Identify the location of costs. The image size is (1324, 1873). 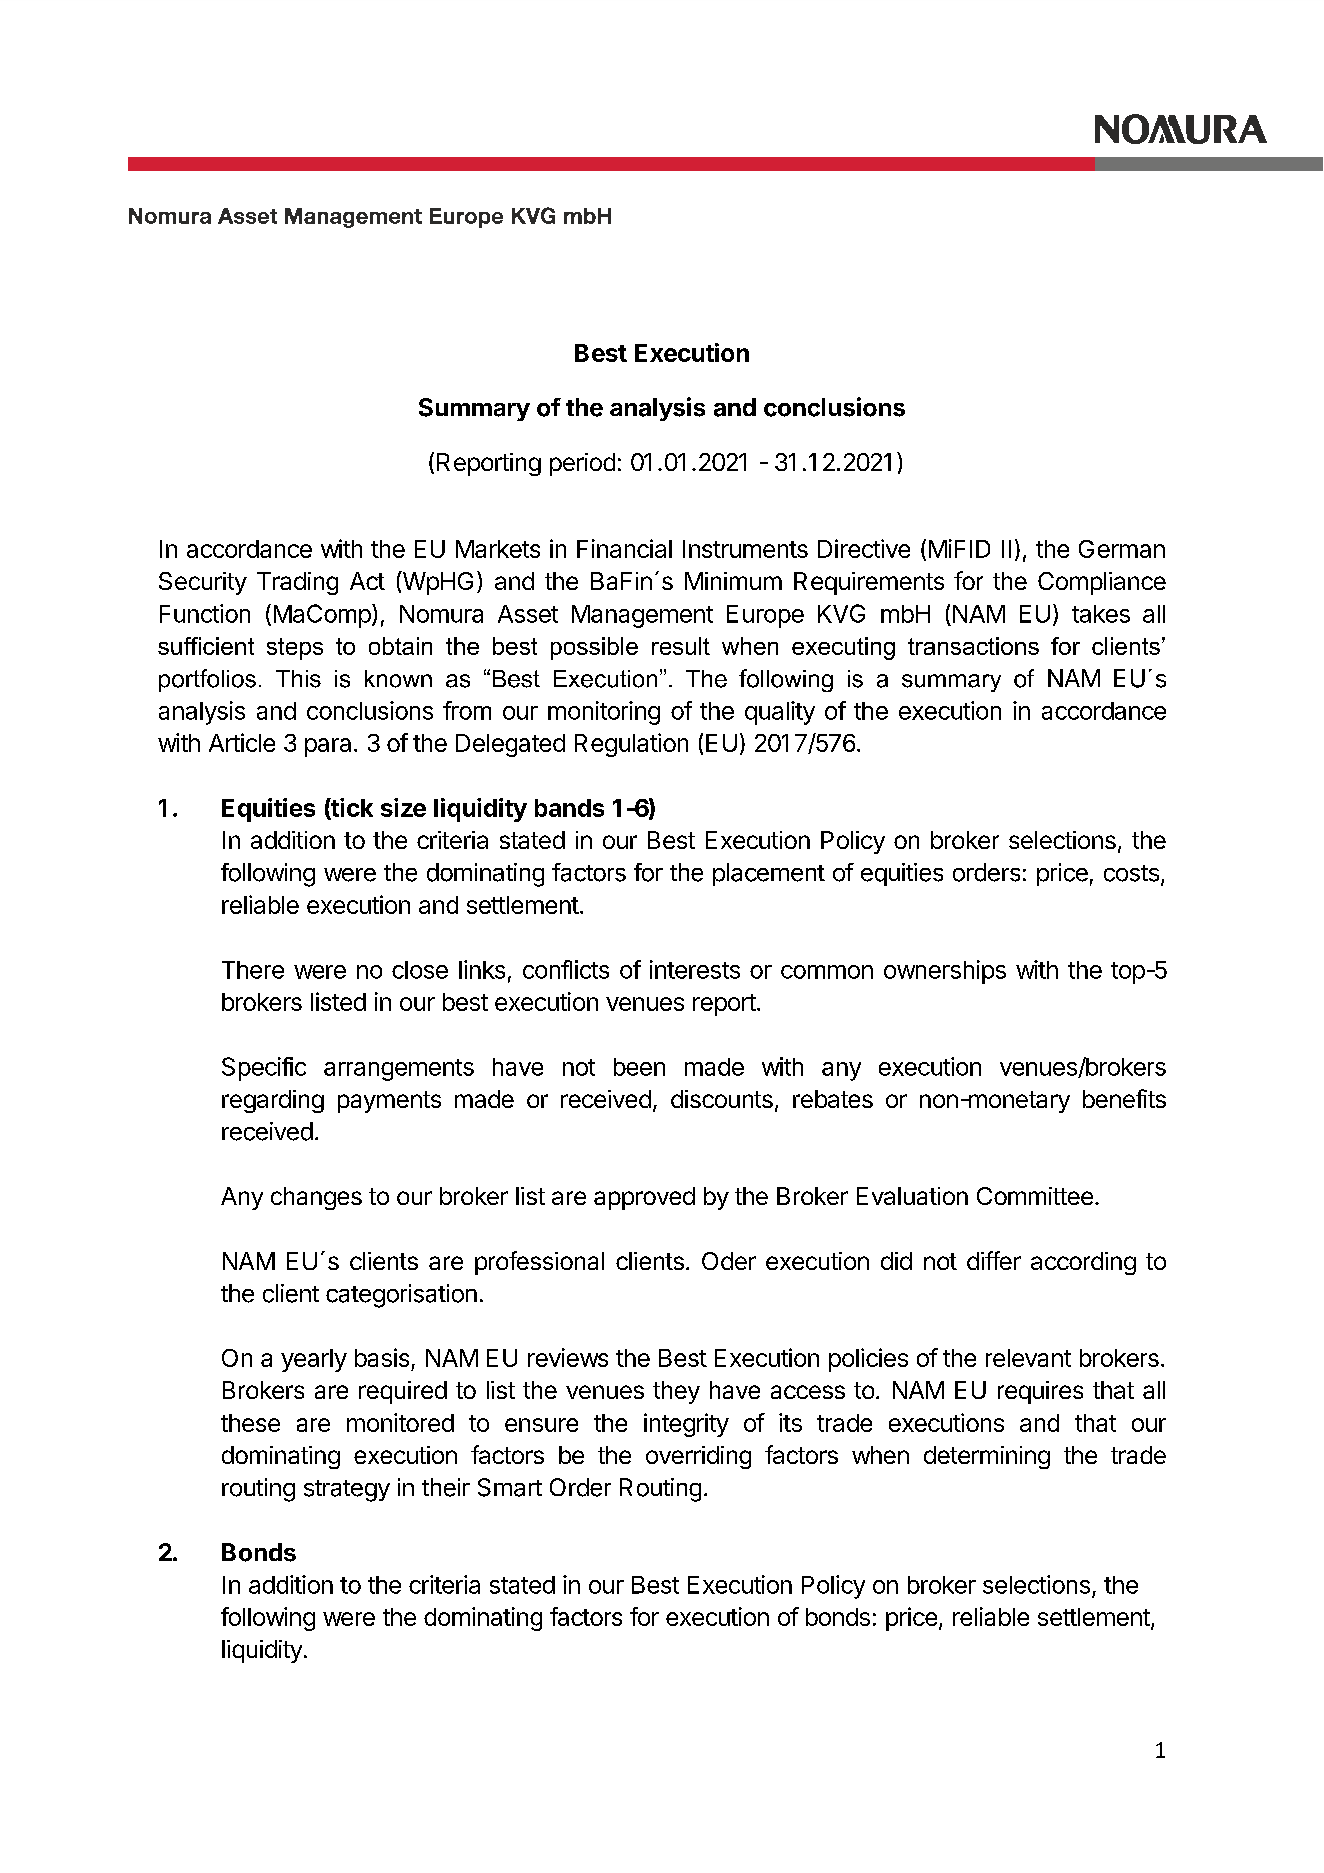
(1131, 873).
